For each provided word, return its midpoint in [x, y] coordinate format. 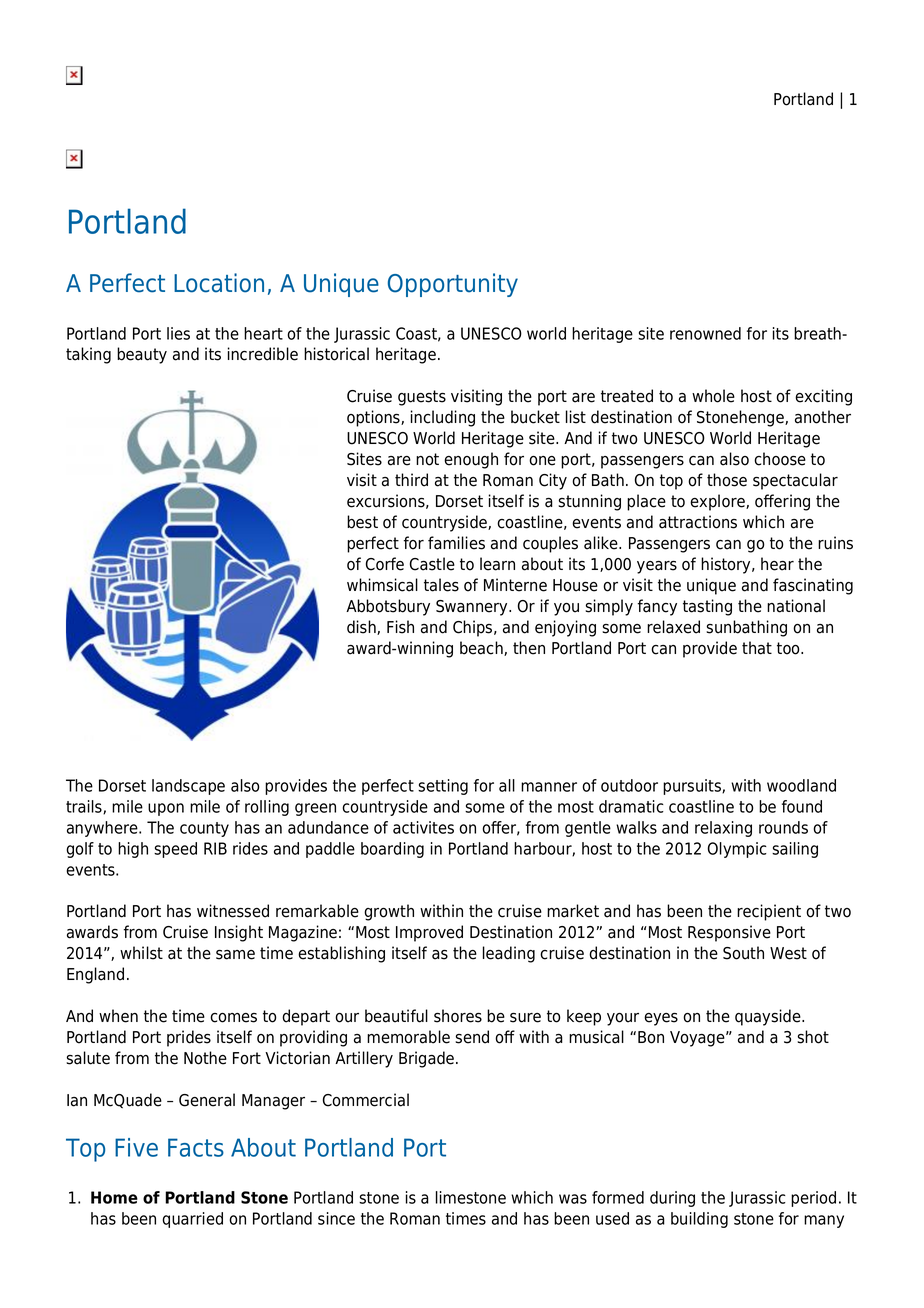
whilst [141, 953]
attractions [698, 522]
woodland [801, 785]
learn [497, 564]
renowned [705, 333]
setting [443, 787]
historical [336, 354]
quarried [192, 1220]
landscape [188, 787]
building [699, 1220]
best [362, 522]
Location [219, 283]
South [743, 953]
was [573, 1199]
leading [509, 954]
